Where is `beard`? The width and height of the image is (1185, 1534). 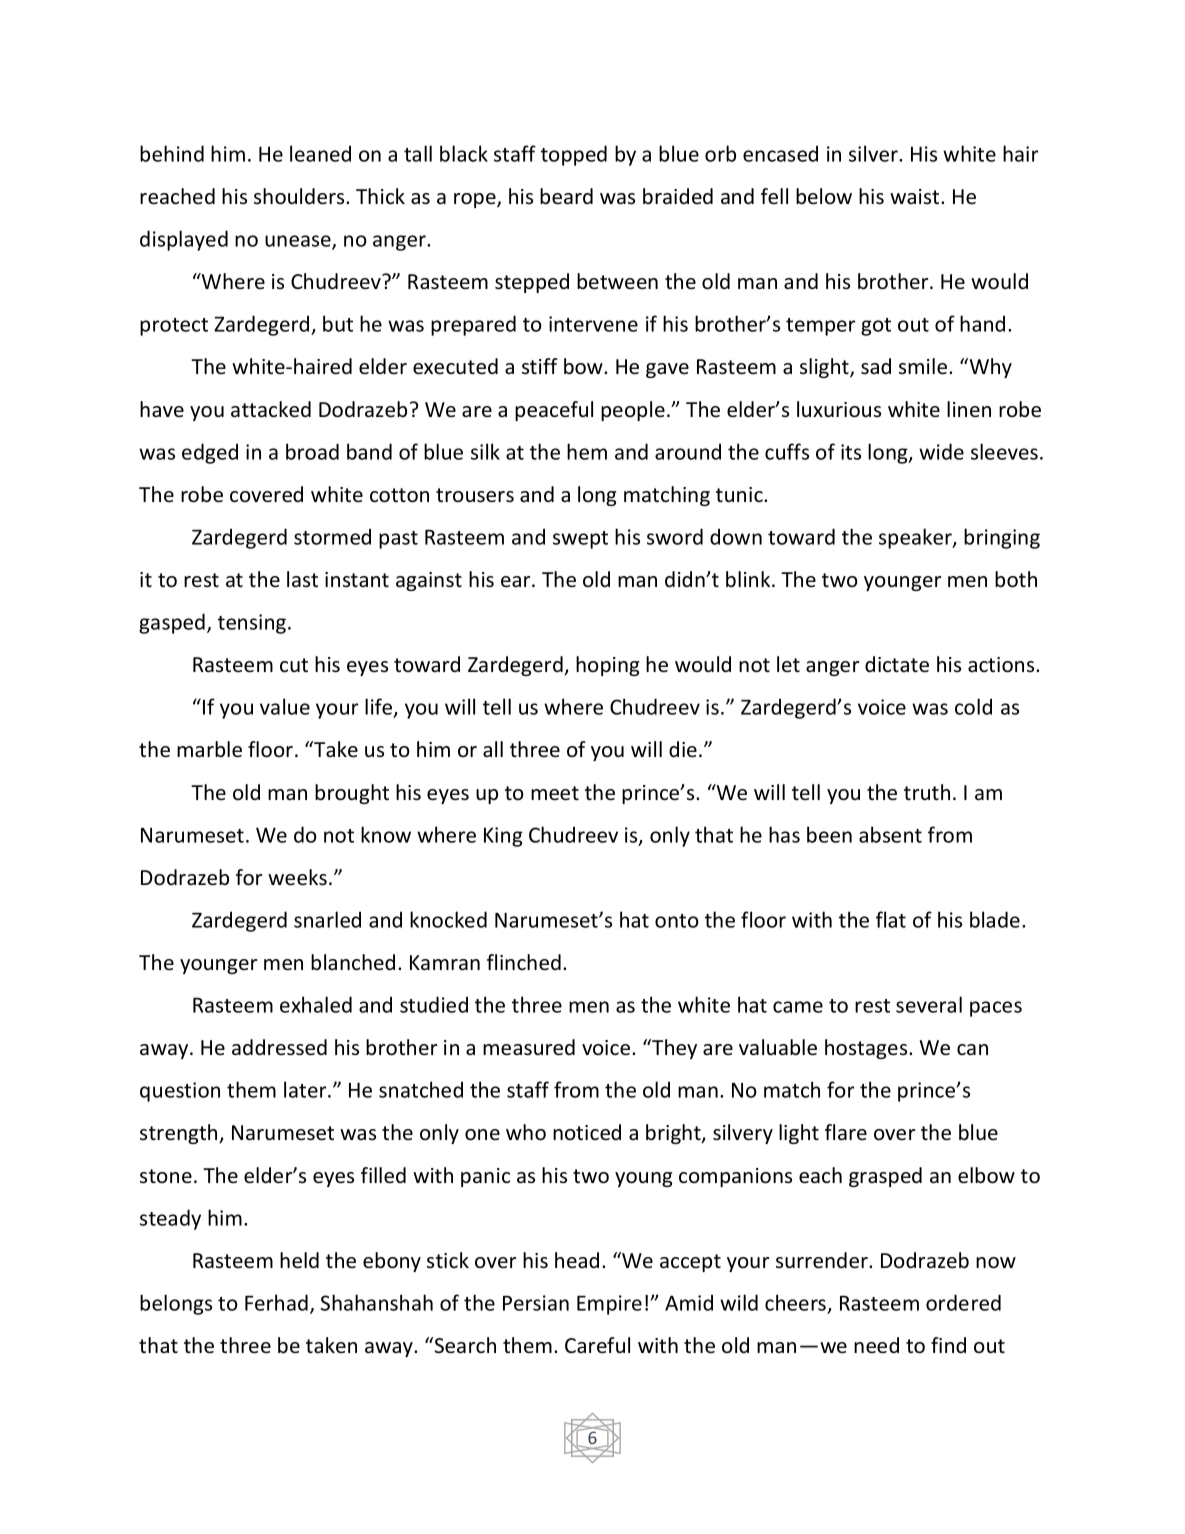
beard is located at coordinates (566, 196).
